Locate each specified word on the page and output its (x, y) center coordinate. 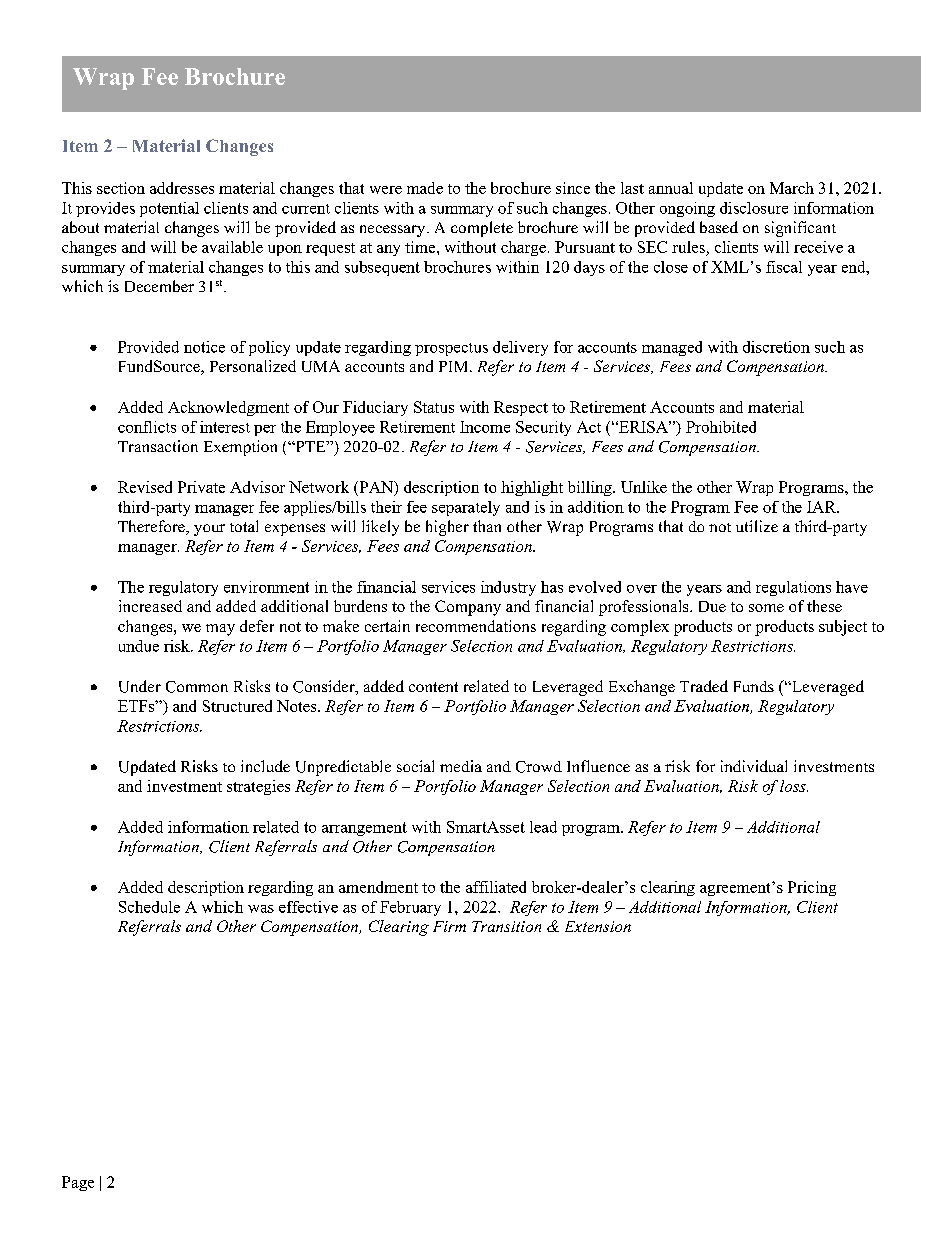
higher (447, 528)
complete (482, 229)
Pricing (812, 888)
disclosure (754, 208)
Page (78, 1183)
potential (169, 209)
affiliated (496, 887)
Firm (449, 926)
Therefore (152, 527)
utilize (757, 526)
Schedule (149, 907)
